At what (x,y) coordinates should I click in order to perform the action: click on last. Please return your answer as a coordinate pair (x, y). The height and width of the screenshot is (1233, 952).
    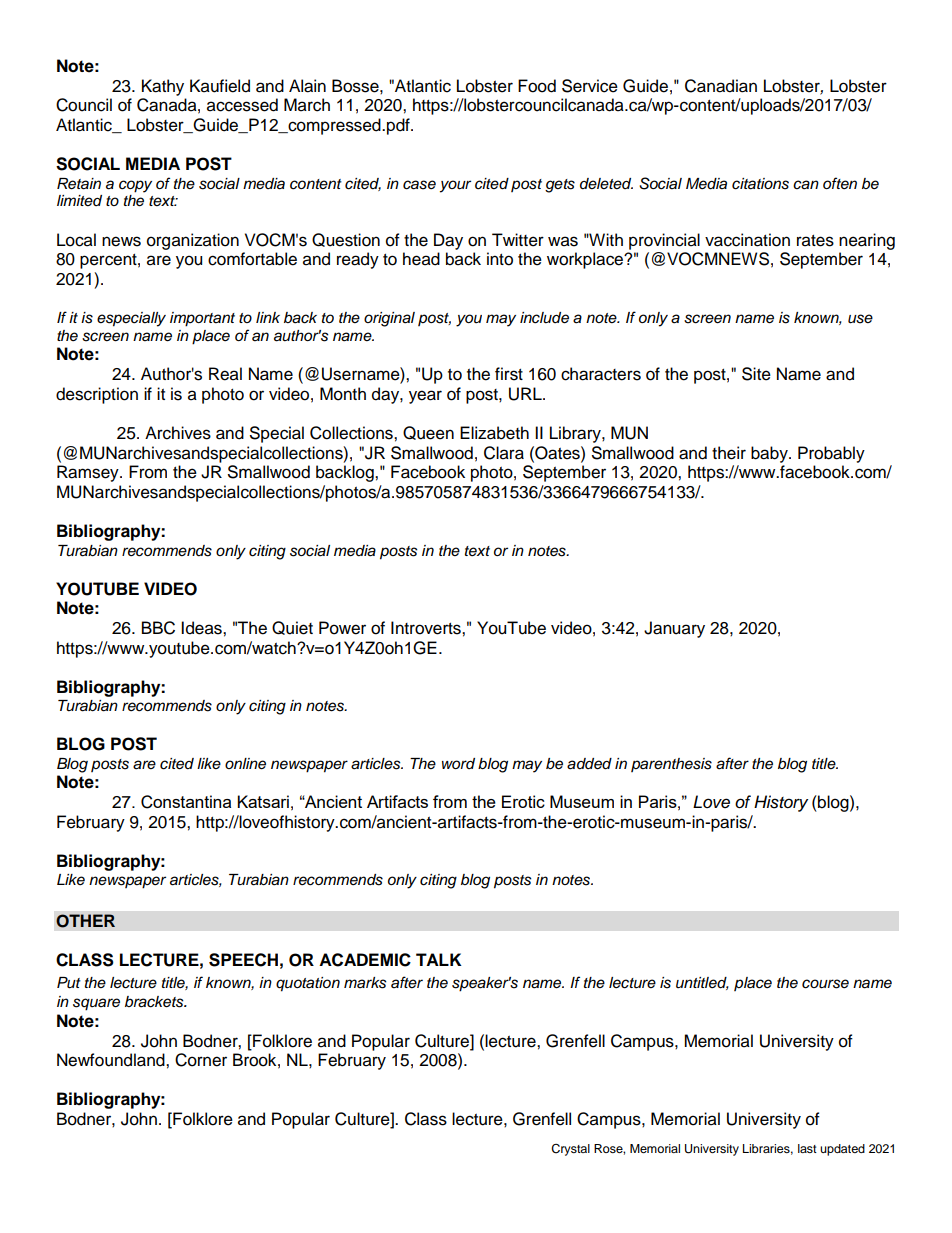
    Looking at the image, I should click on (807, 1148).
